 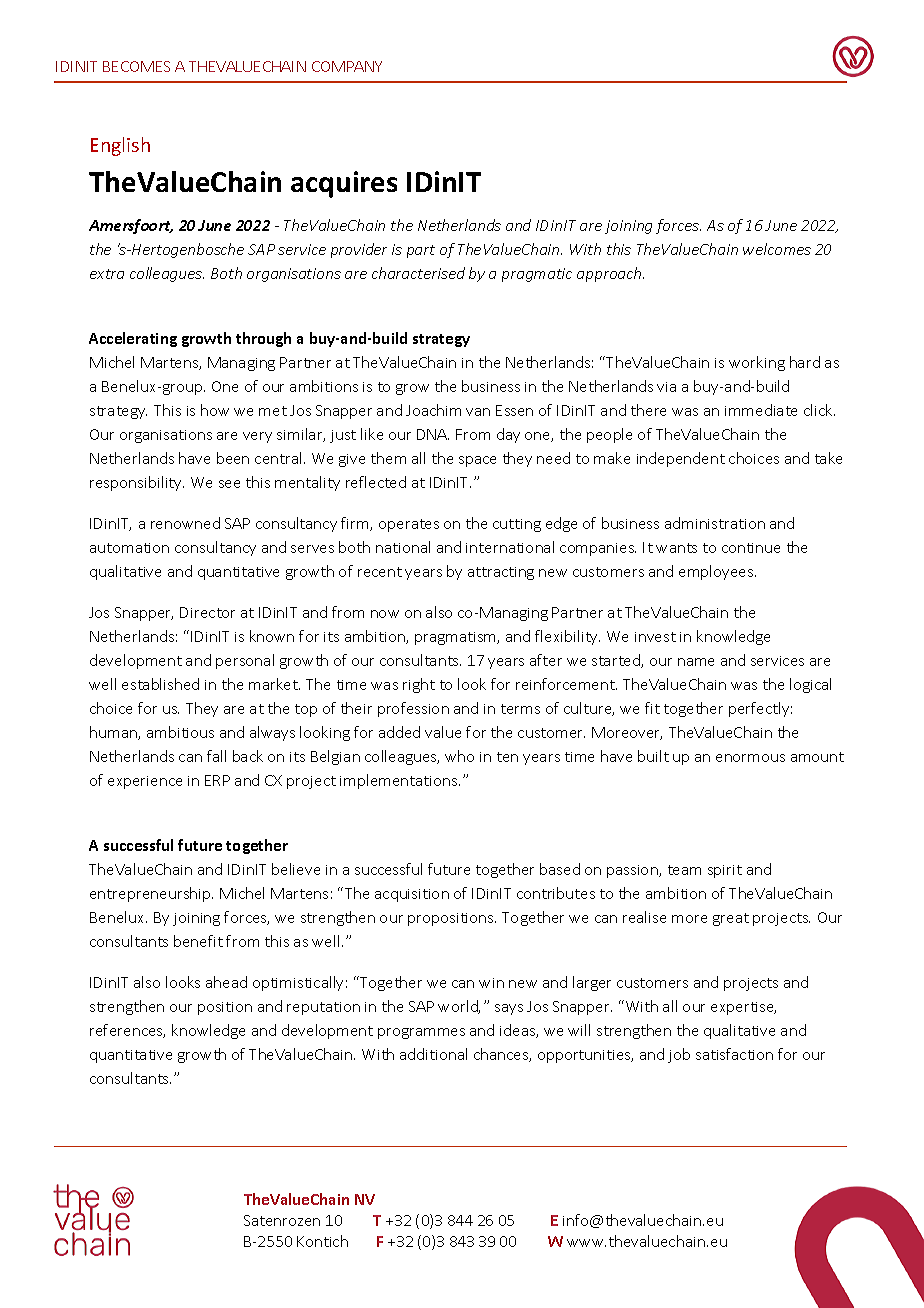 I want to click on how, so click(x=215, y=410).
